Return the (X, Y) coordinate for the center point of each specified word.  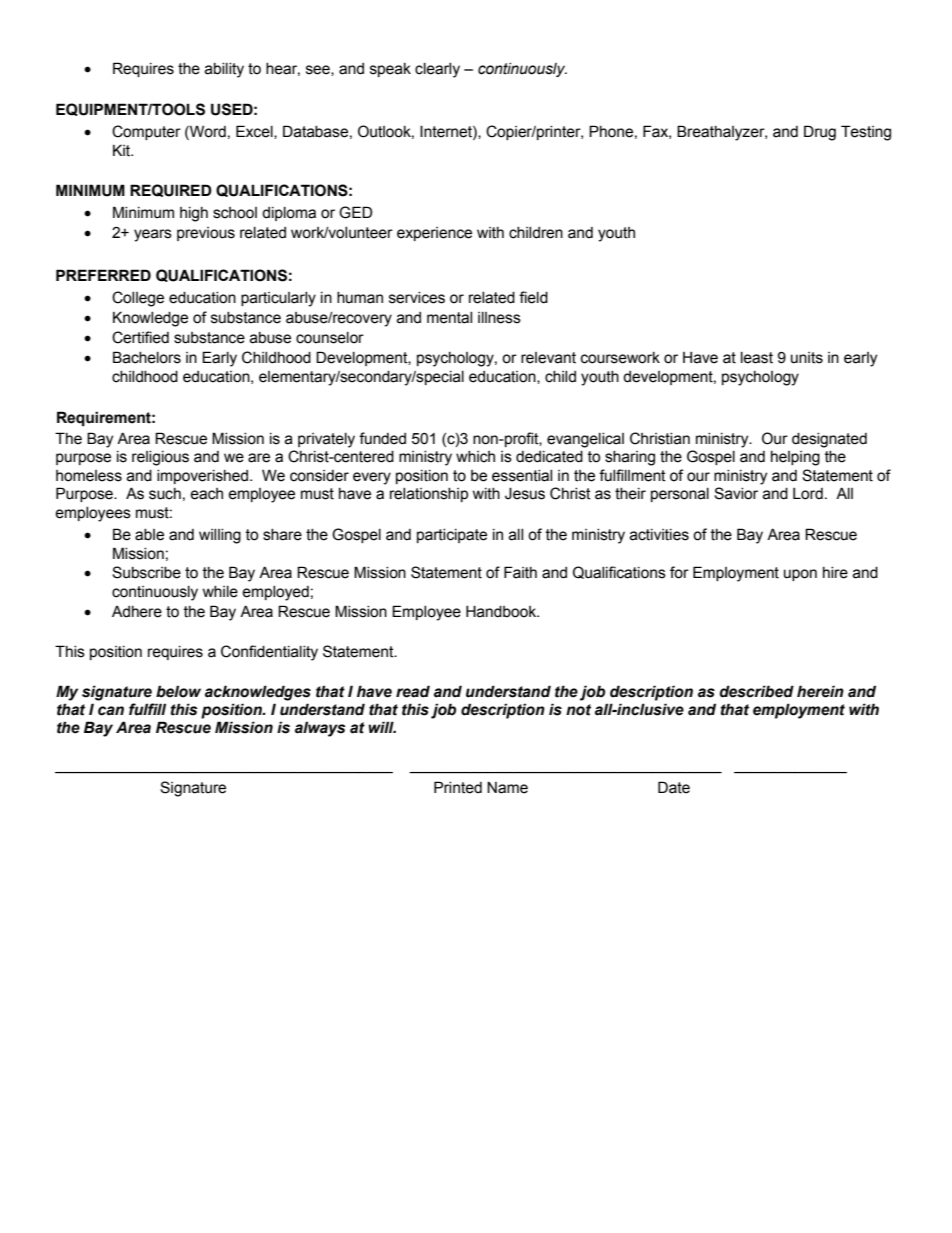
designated (829, 440)
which (475, 457)
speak (390, 70)
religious (160, 458)
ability (224, 70)
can (111, 711)
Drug (820, 133)
